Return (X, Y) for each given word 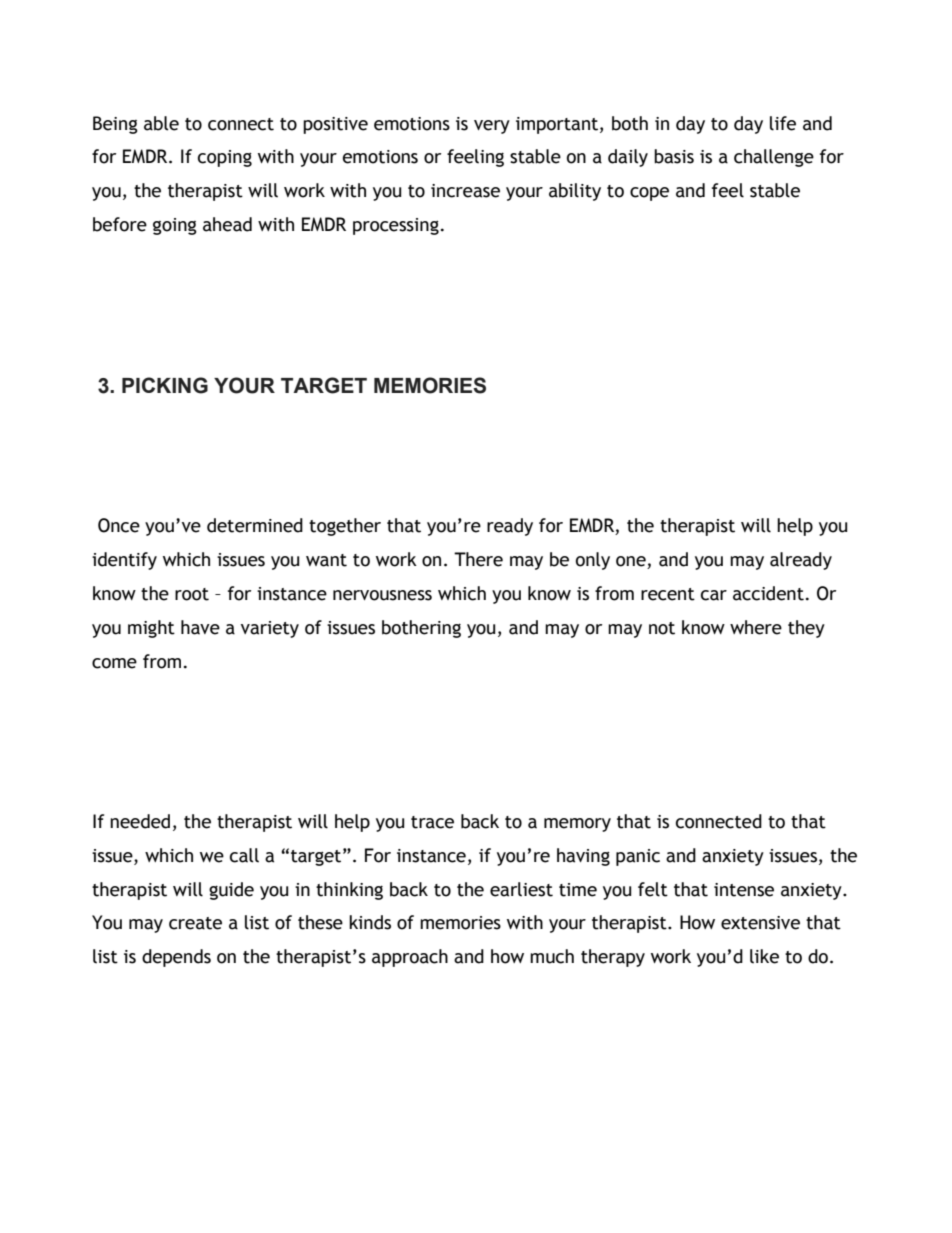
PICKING (165, 385)
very (492, 127)
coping (225, 158)
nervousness (382, 595)
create (195, 923)
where (756, 627)
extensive (760, 923)
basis (674, 156)
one (632, 562)
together (345, 527)
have (200, 627)
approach (410, 958)
